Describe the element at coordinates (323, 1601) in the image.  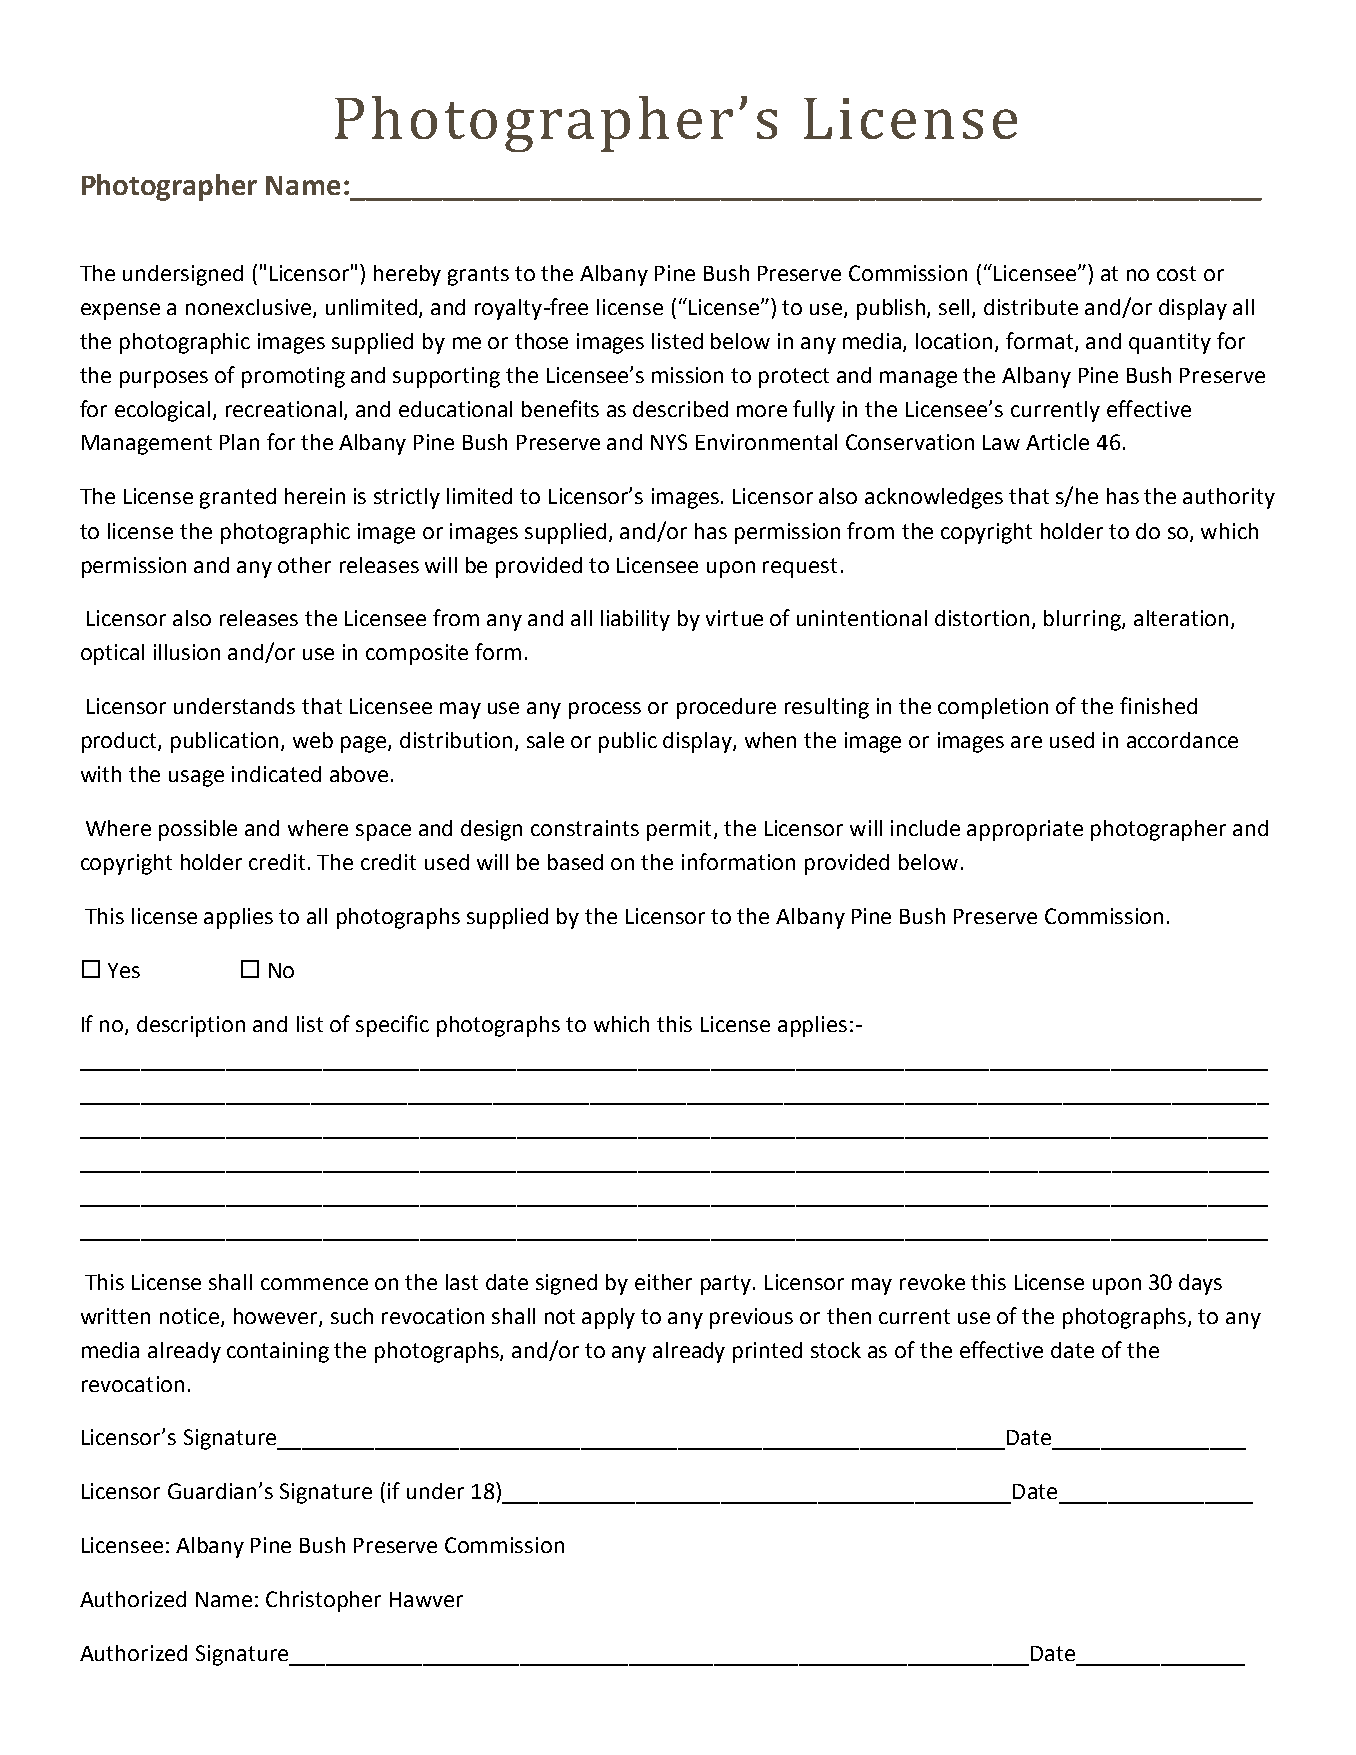
I see `Christopher` at that location.
